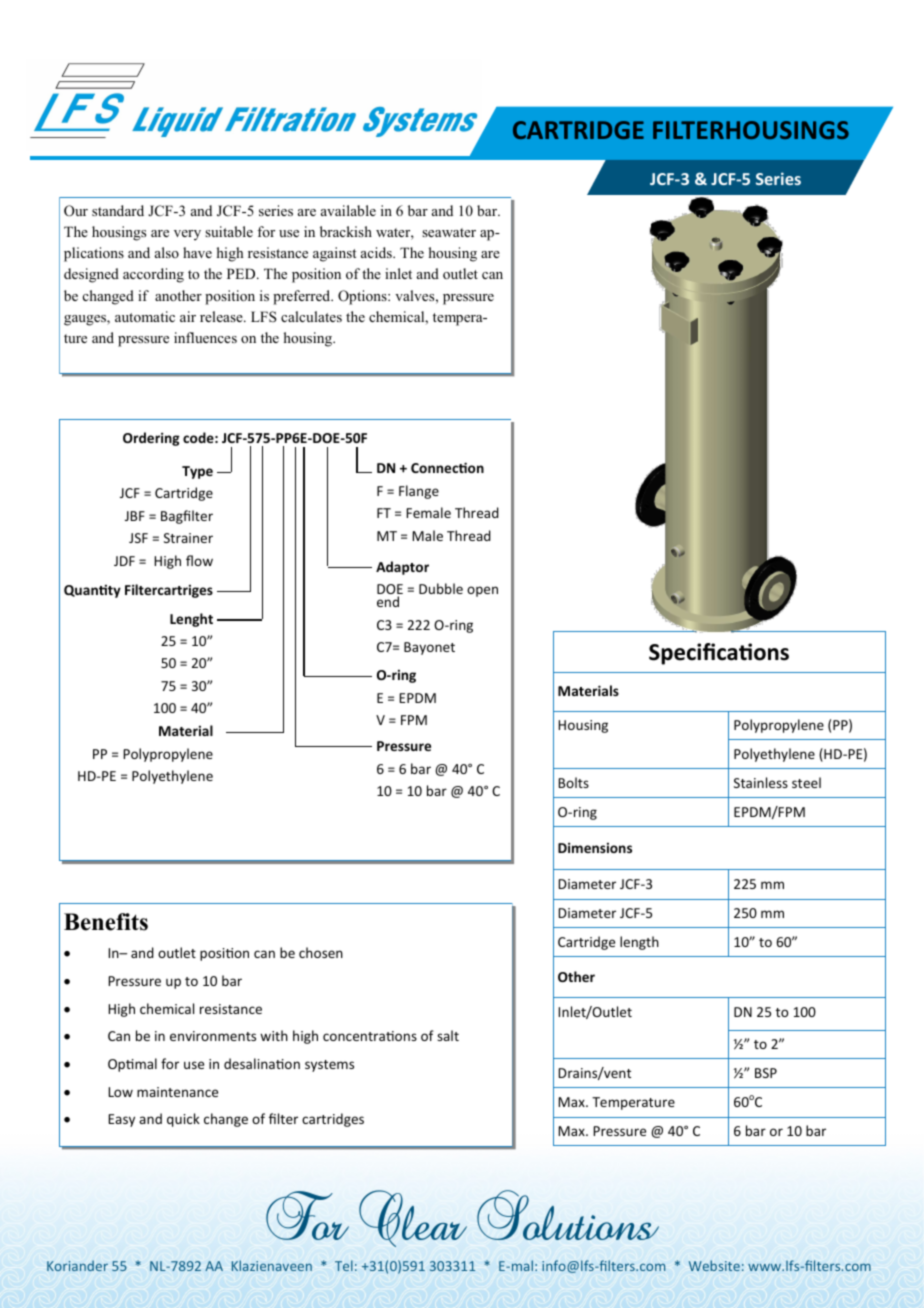  What do you see at coordinates (363, 297) in the page?
I see `Options` at bounding box center [363, 297].
